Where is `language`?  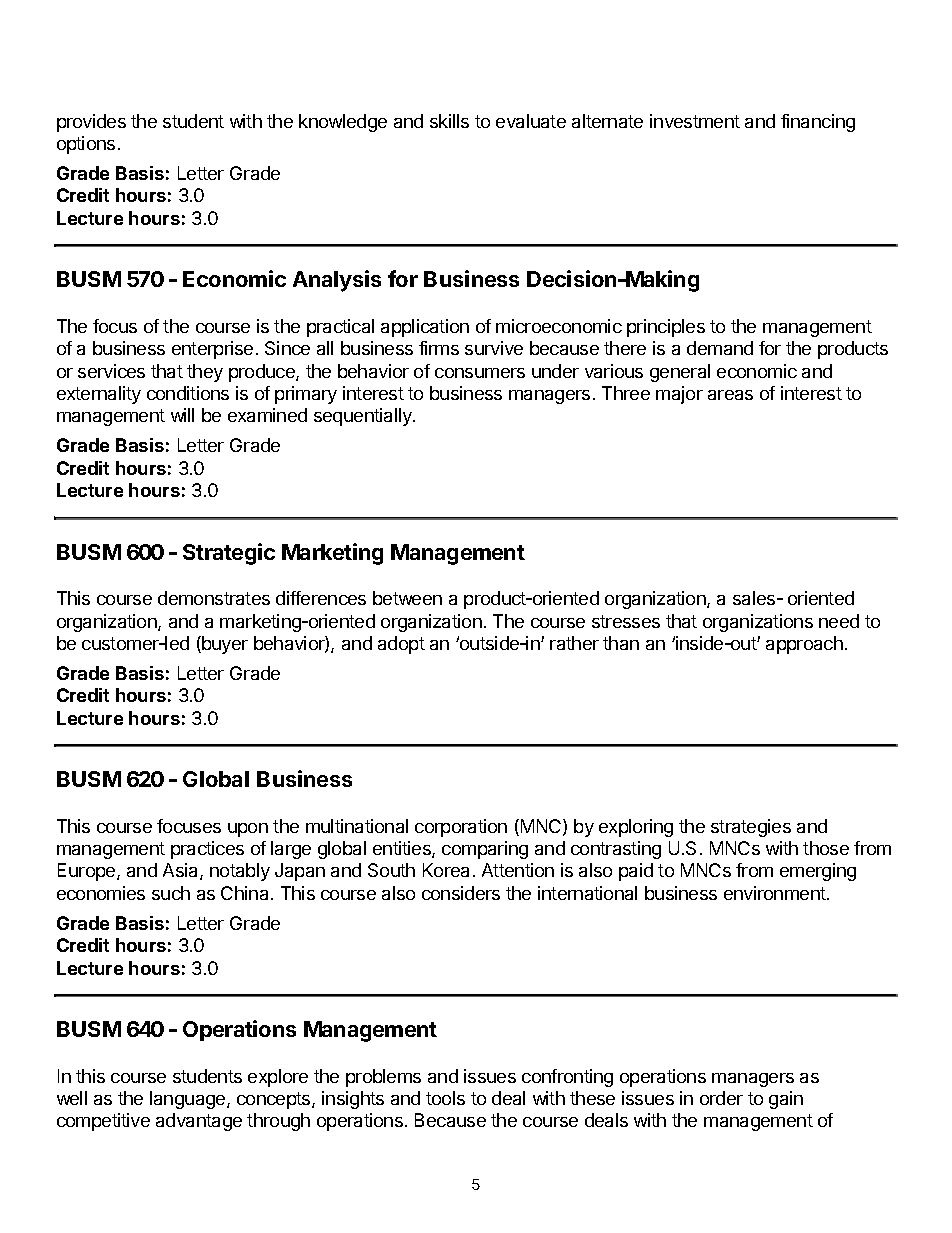 language is located at coordinates (189, 1100).
